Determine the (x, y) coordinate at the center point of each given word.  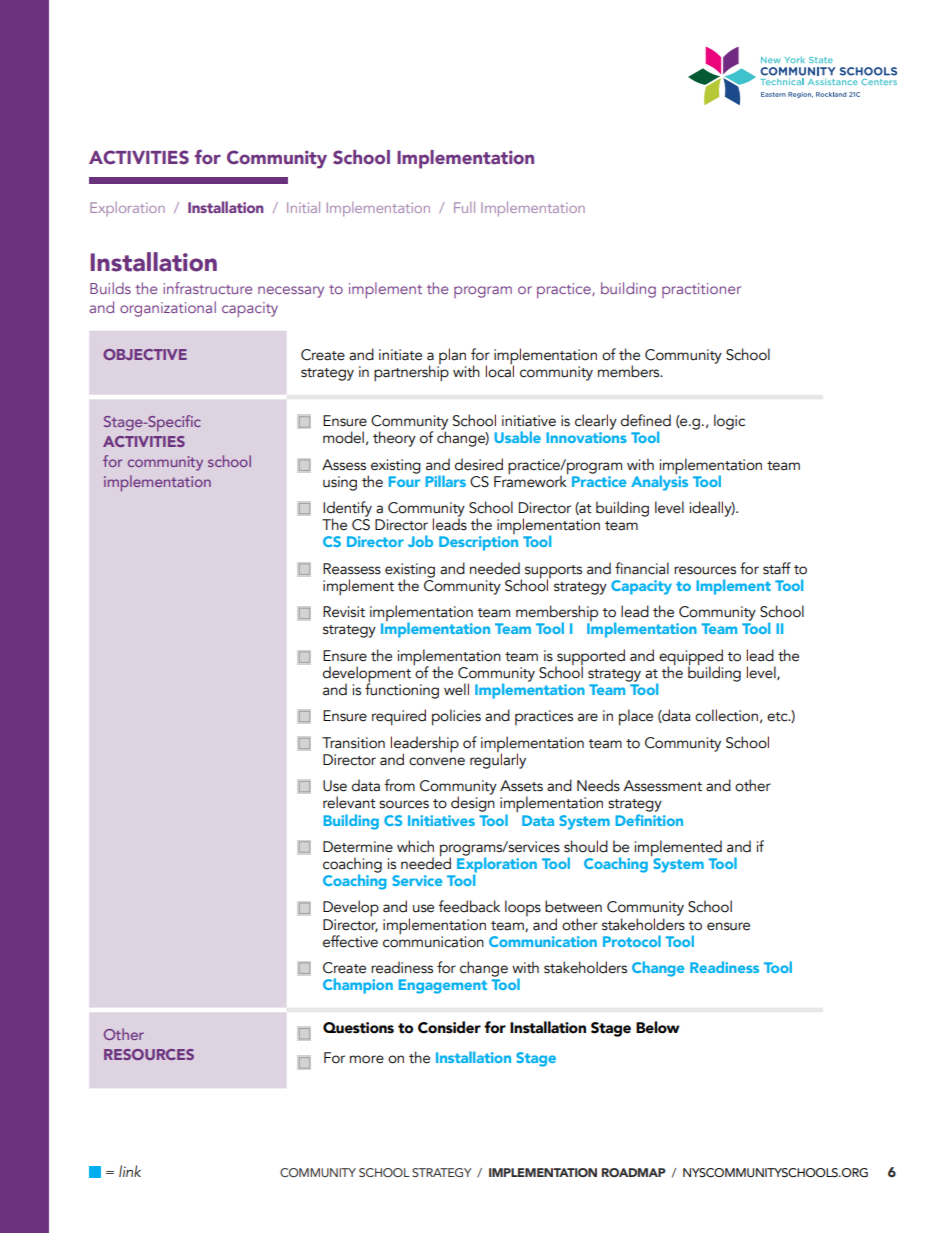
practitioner (701, 290)
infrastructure (207, 288)
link (130, 1171)
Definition (649, 818)
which (415, 846)
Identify (347, 510)
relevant (349, 802)
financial (642, 568)
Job (420, 541)
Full (464, 207)
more (367, 1059)
